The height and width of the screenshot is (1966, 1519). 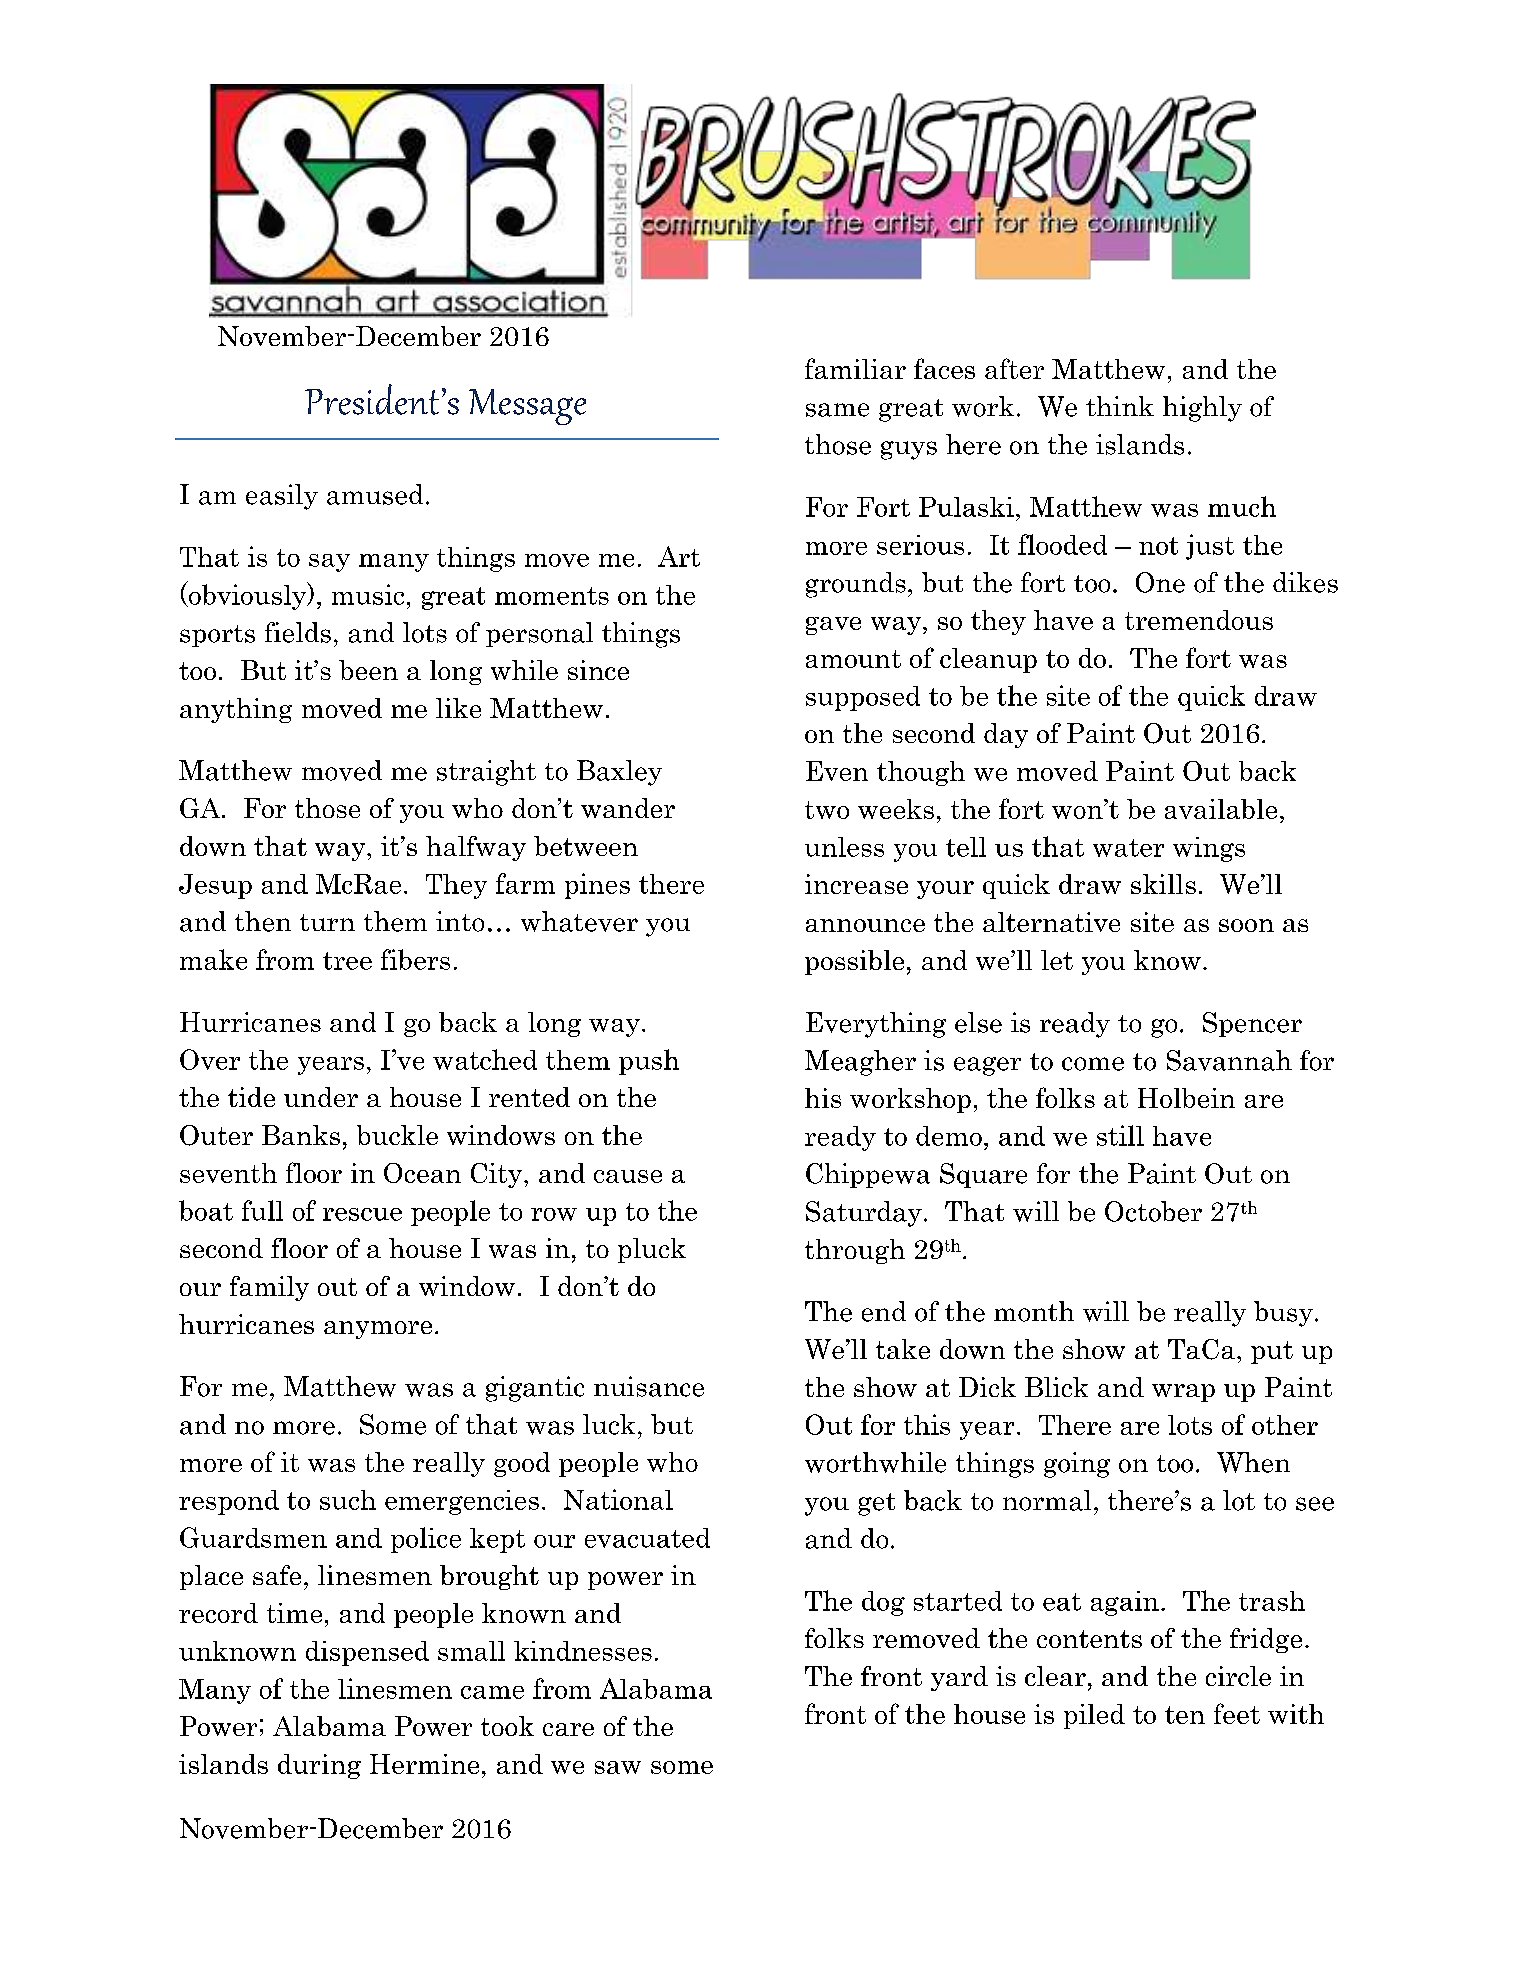 What do you see at coordinates (1229, 1060) in the screenshot?
I see `Savannah` at bounding box center [1229, 1060].
